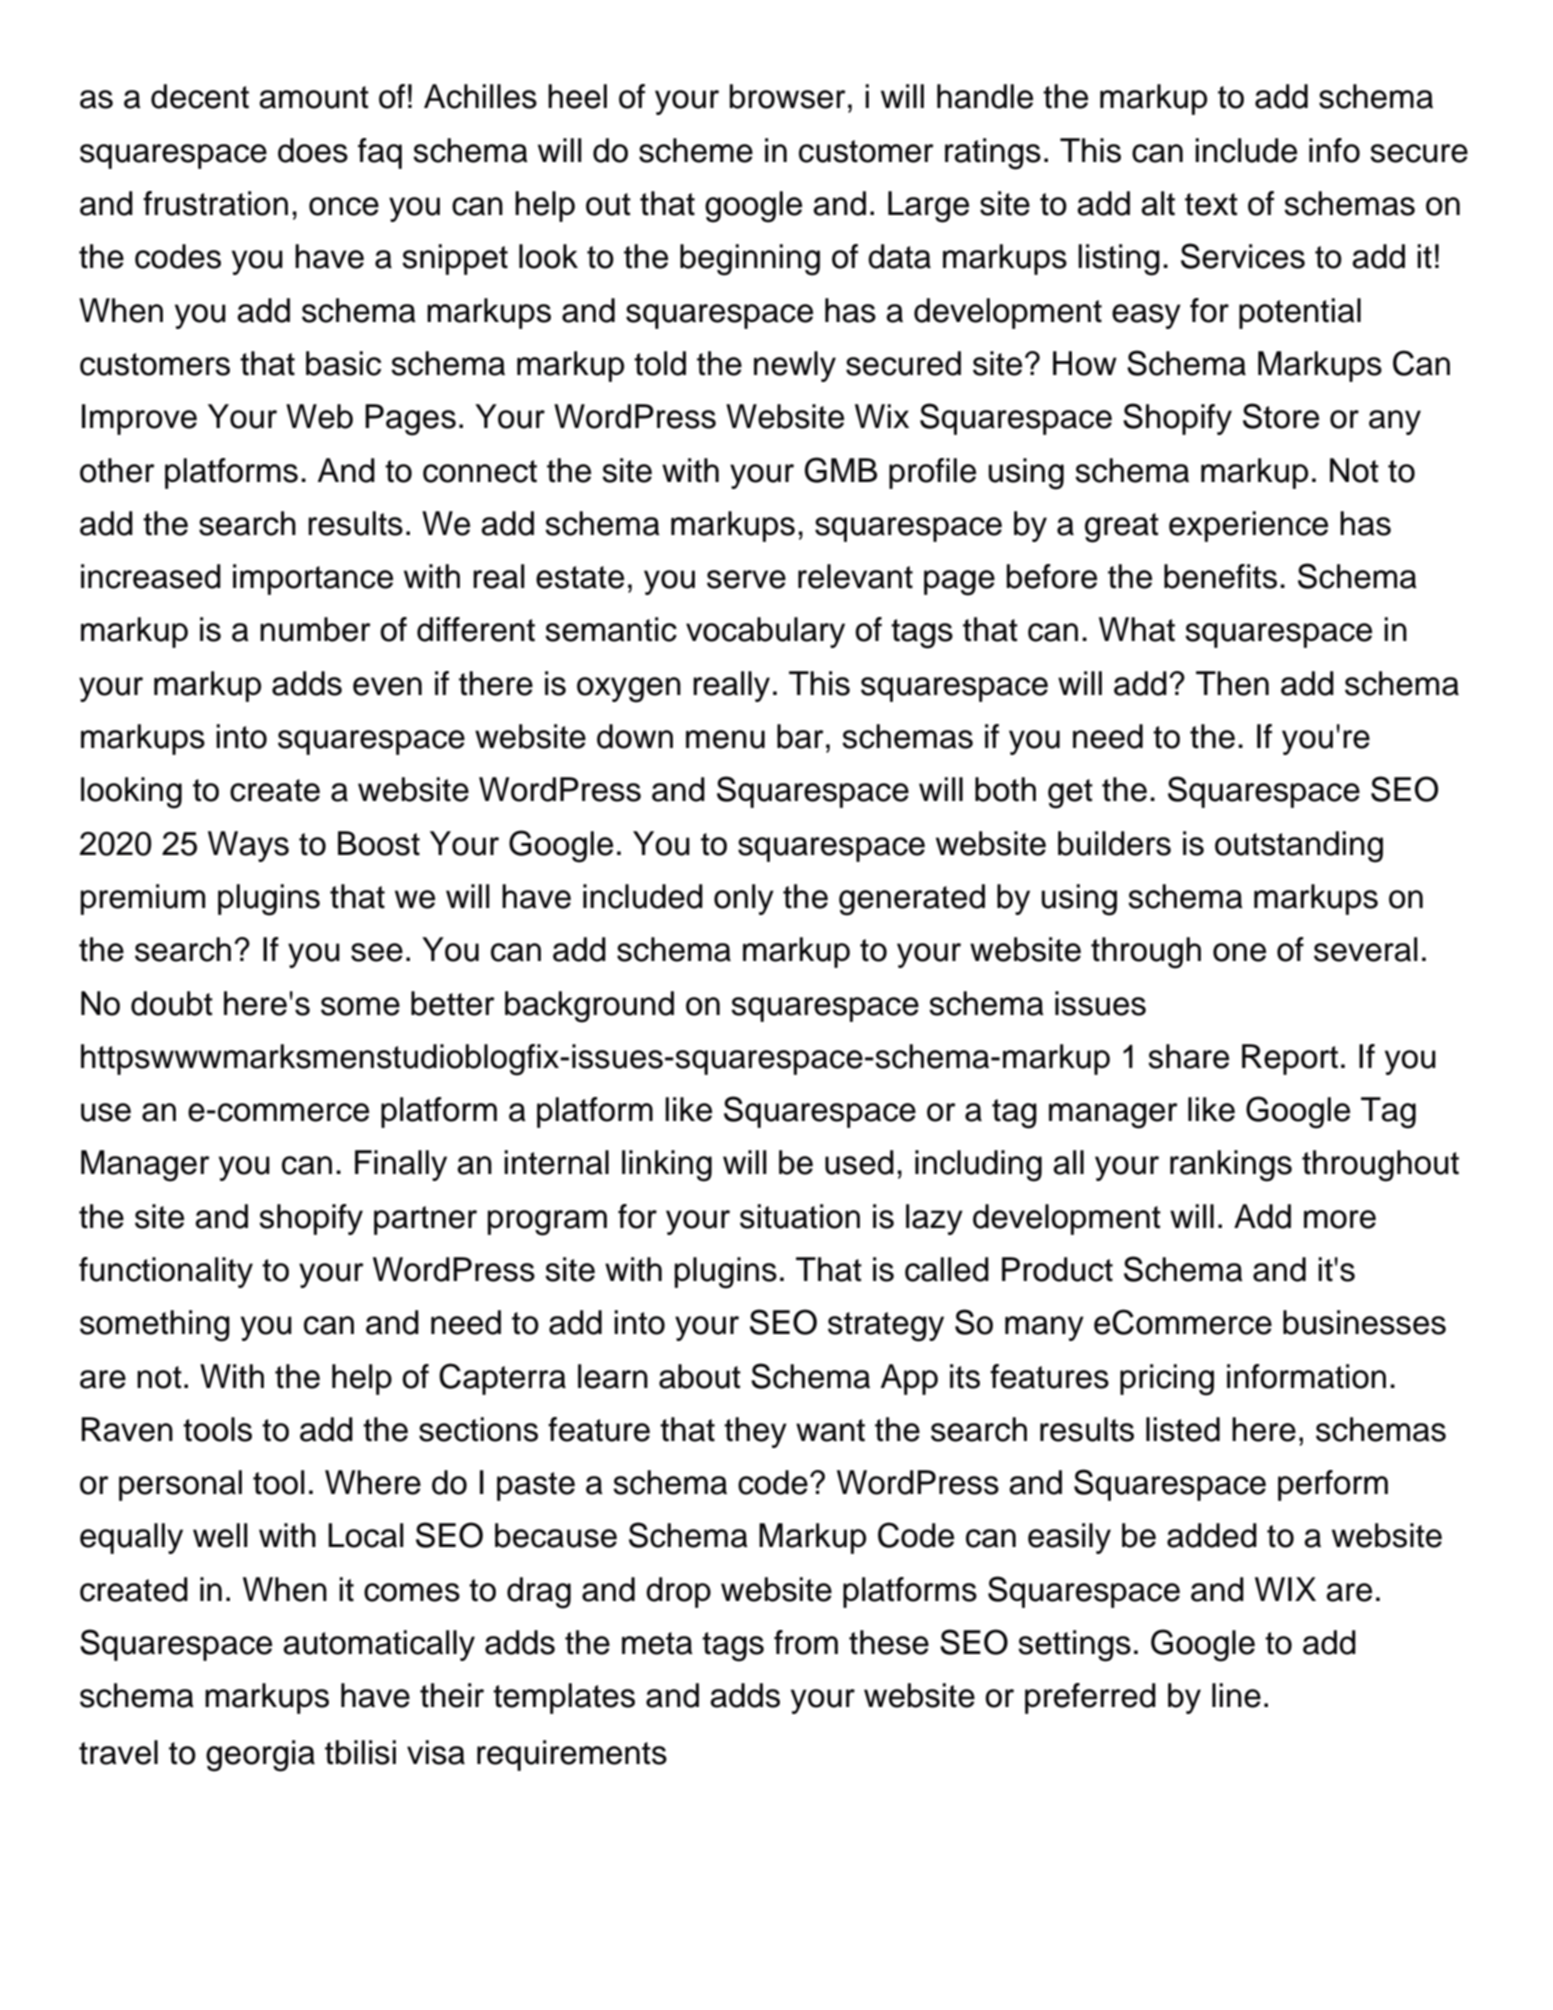  What do you see at coordinates (1167, 1380) in the page?
I see `pricing` at bounding box center [1167, 1380].
